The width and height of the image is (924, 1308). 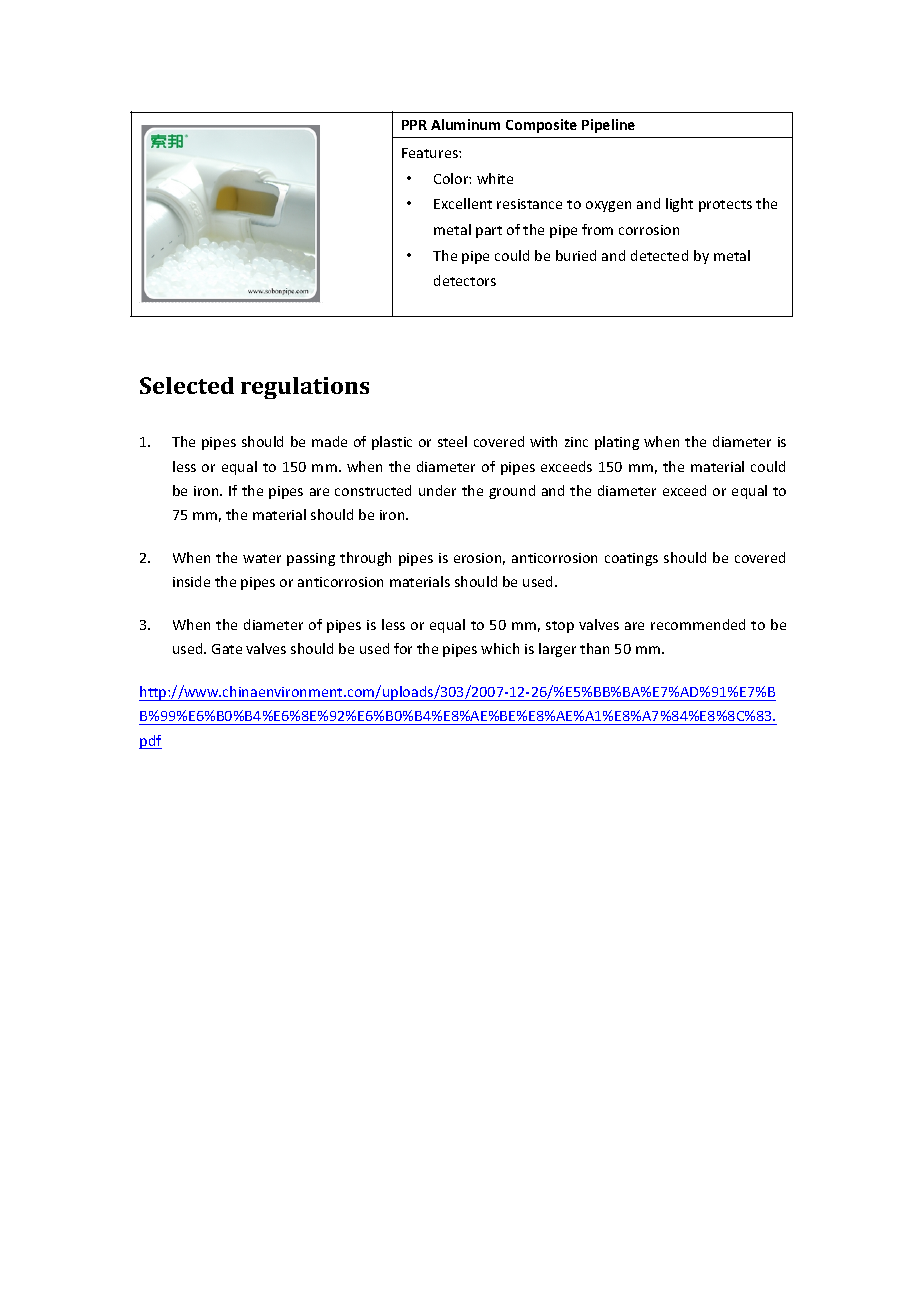 What do you see at coordinates (403, 648) in the image?
I see `for` at bounding box center [403, 648].
